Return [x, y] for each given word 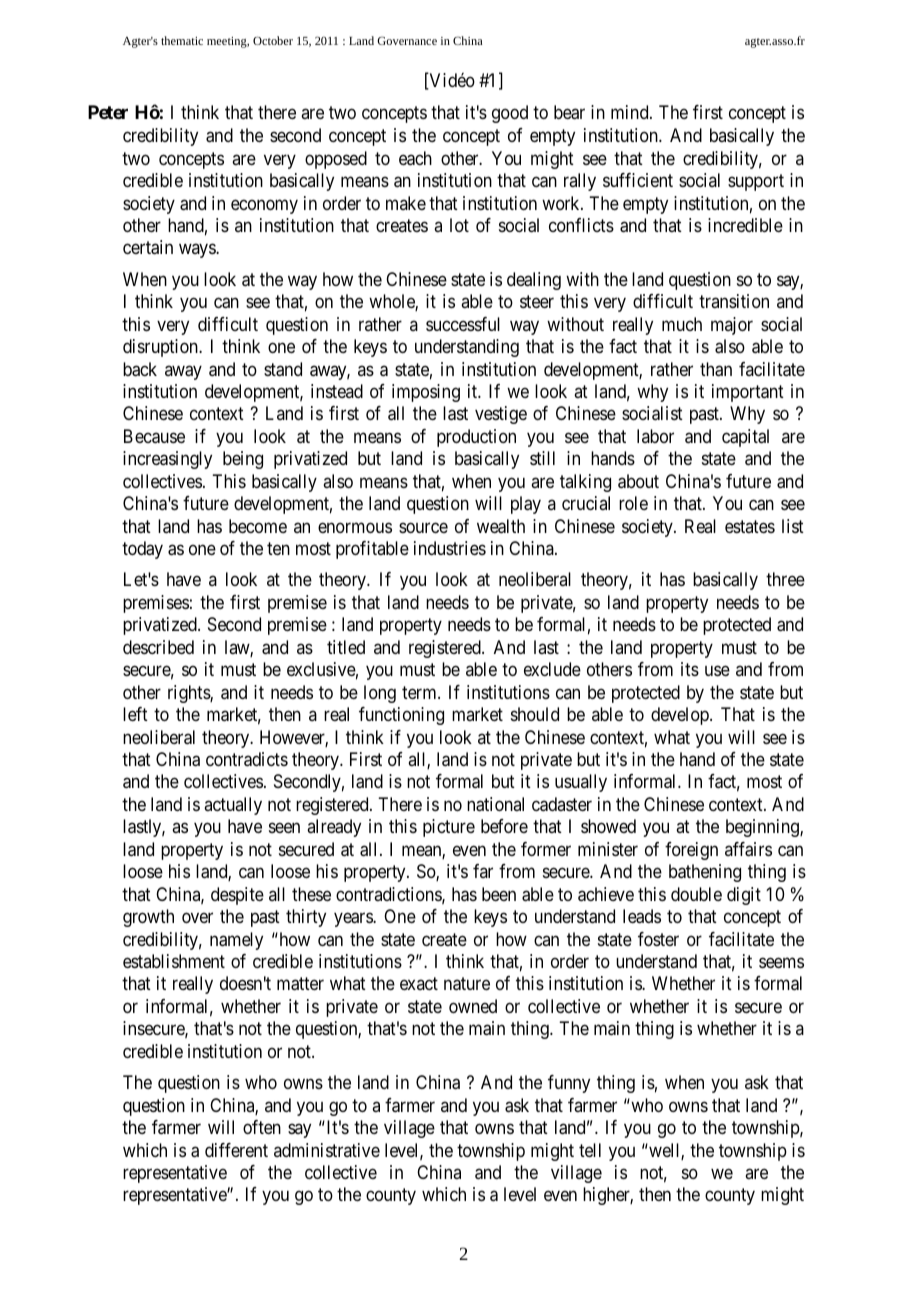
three [785, 579]
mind [631, 112]
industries [450, 548]
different [236, 1150]
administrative [327, 1150]
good [510, 114]
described [158, 647]
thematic [182, 40]
